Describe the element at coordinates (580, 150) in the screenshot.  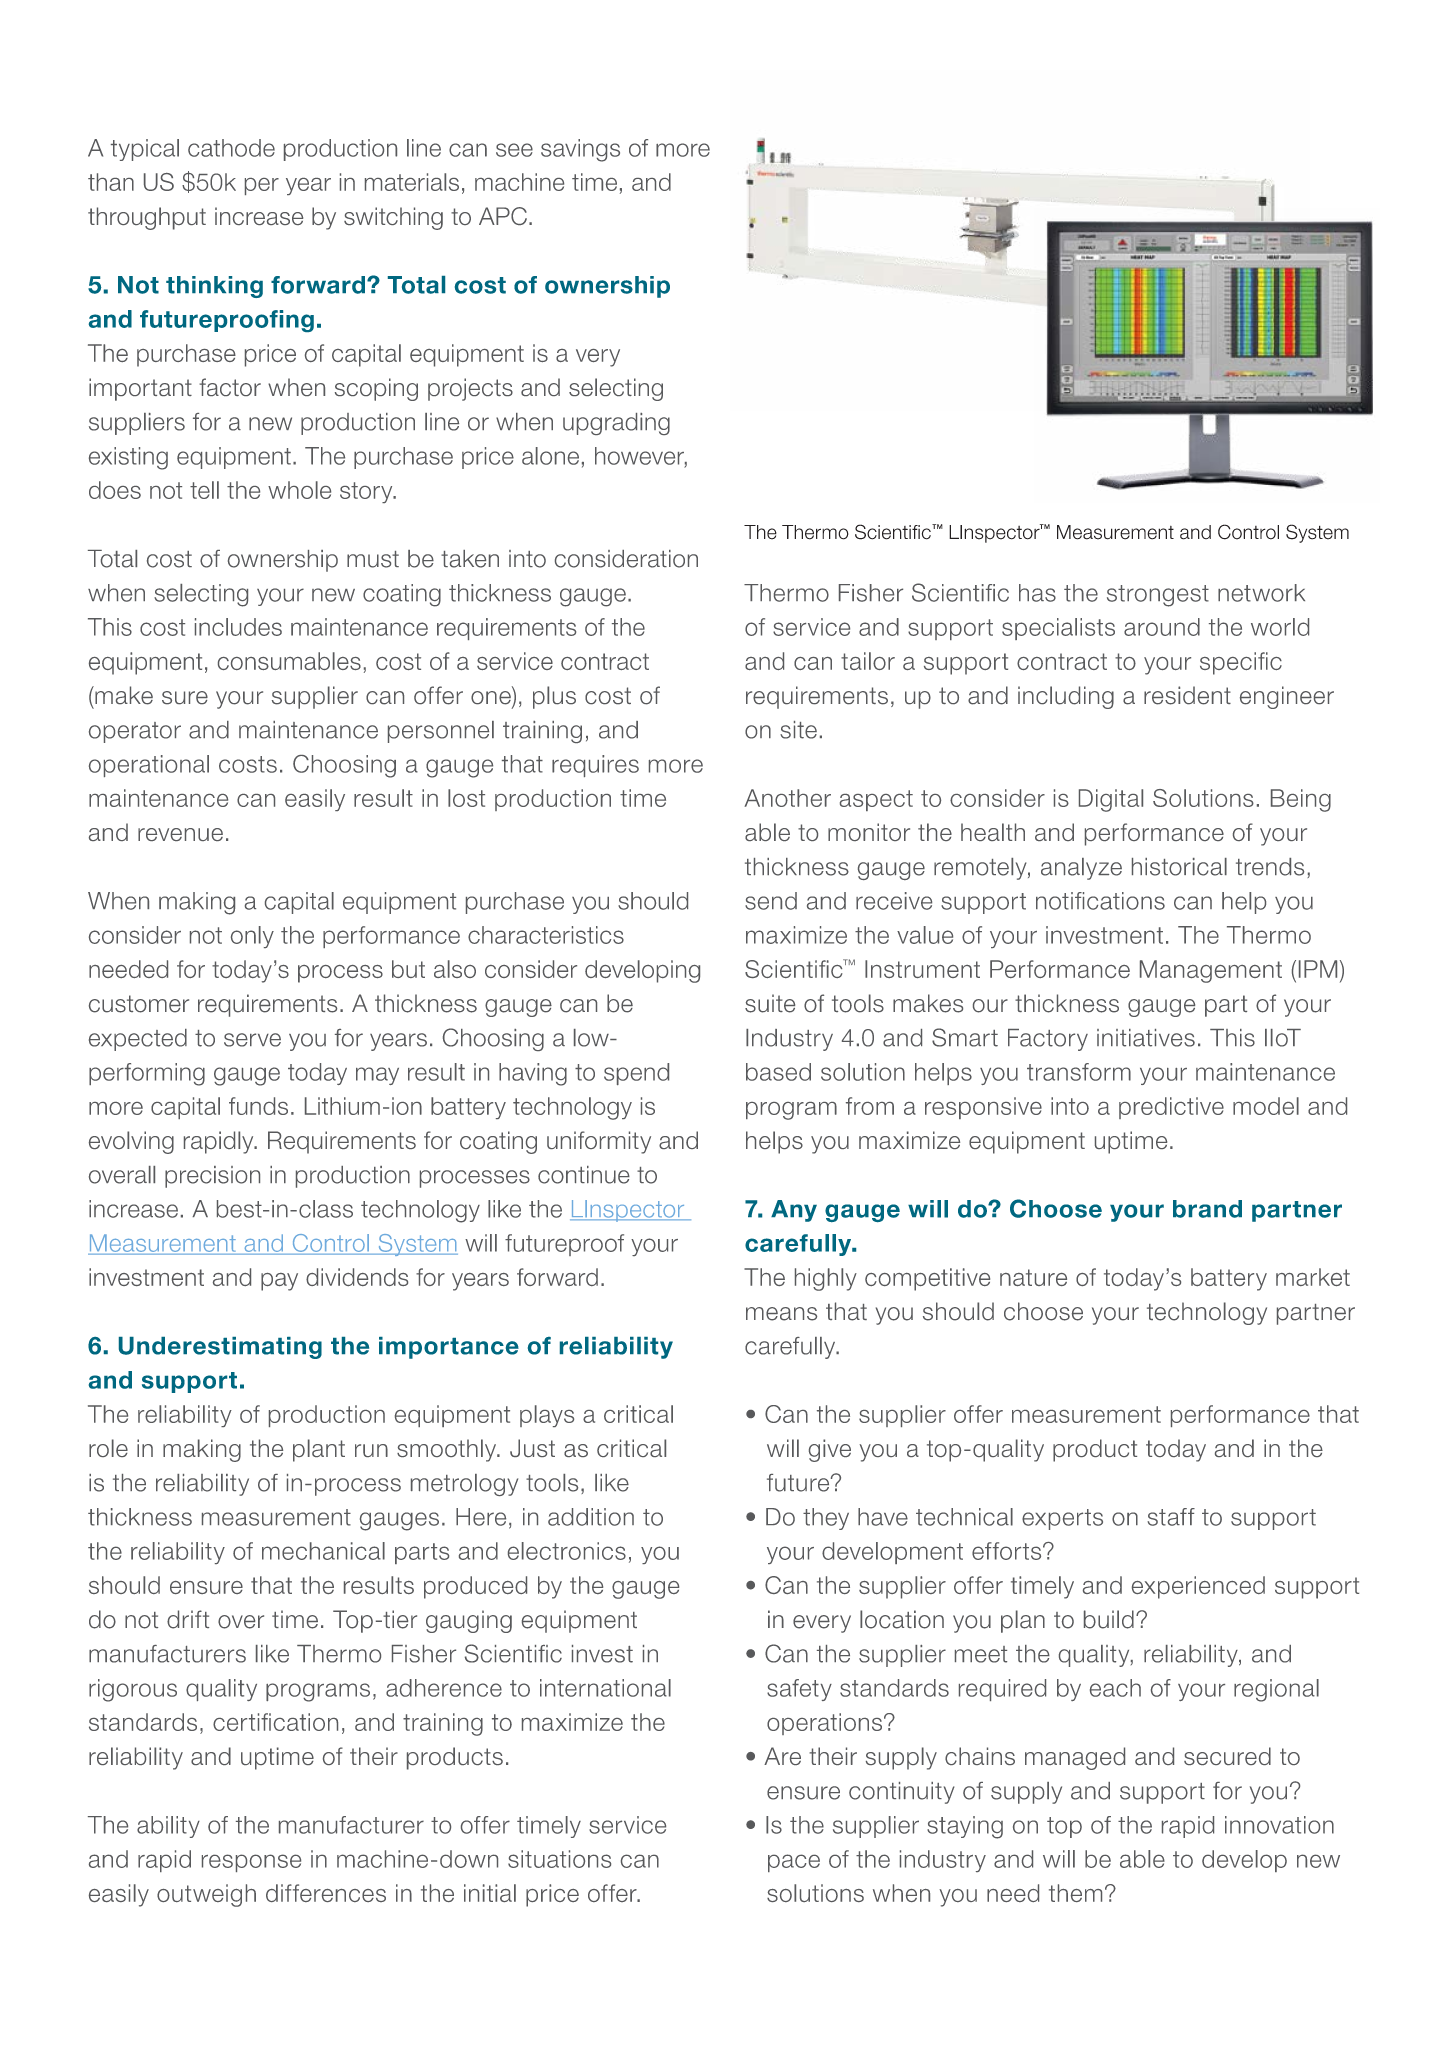
I see `savings` at that location.
